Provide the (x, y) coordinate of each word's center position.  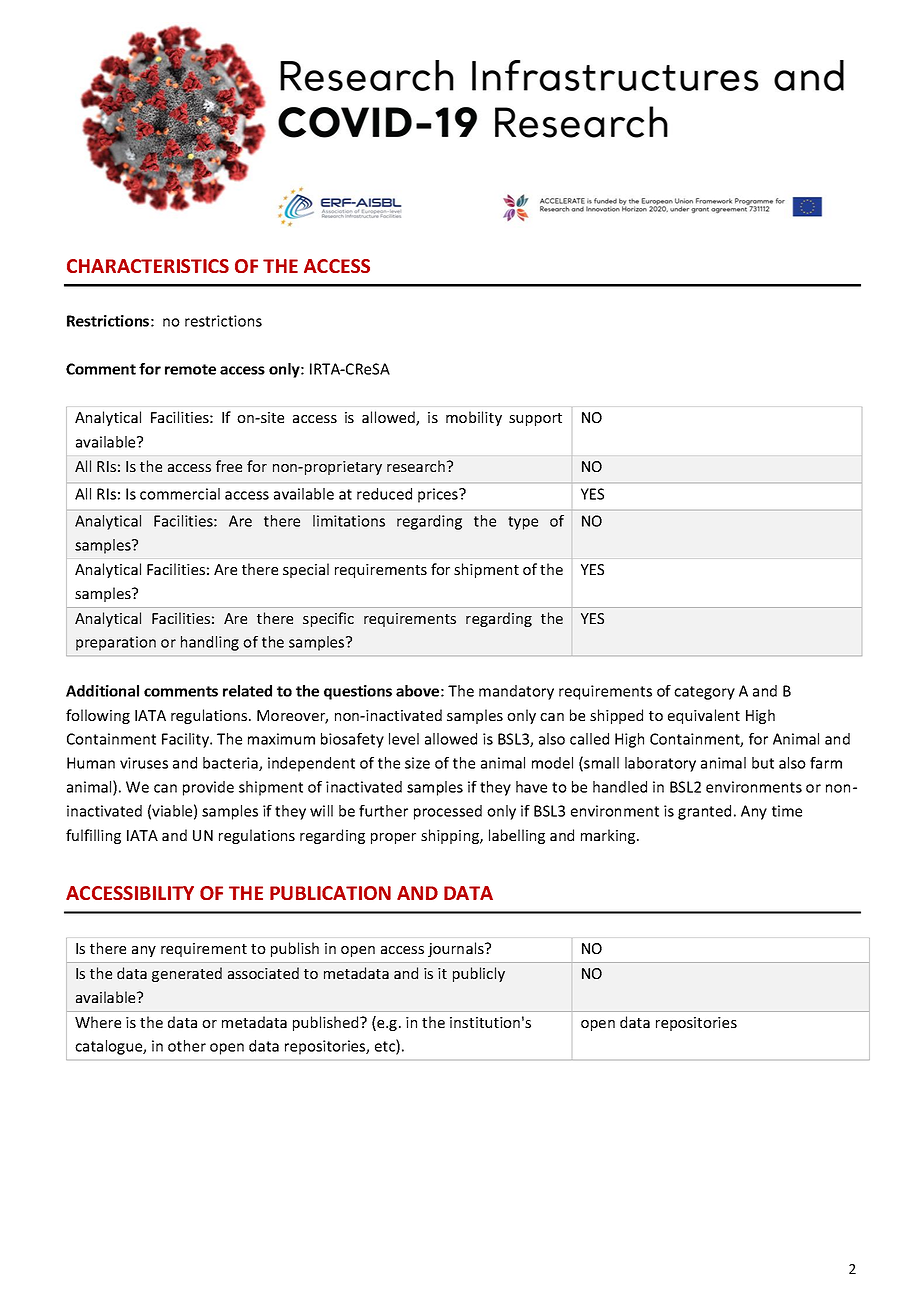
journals (457, 949)
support (535, 419)
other (187, 1046)
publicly (479, 974)
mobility (474, 418)
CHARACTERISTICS (148, 266)
